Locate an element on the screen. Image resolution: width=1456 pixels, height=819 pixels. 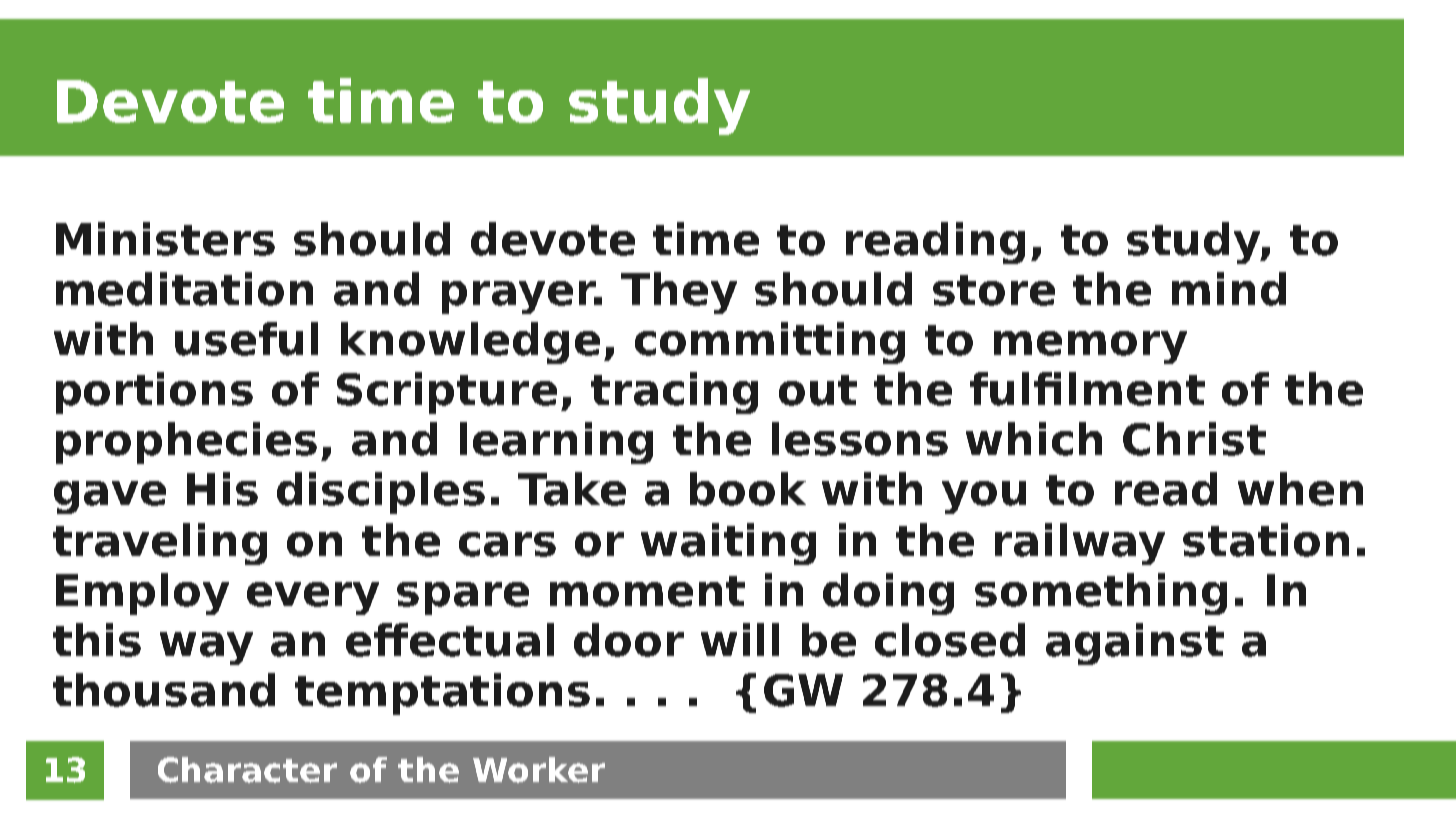
mind is located at coordinates (1229, 289).
